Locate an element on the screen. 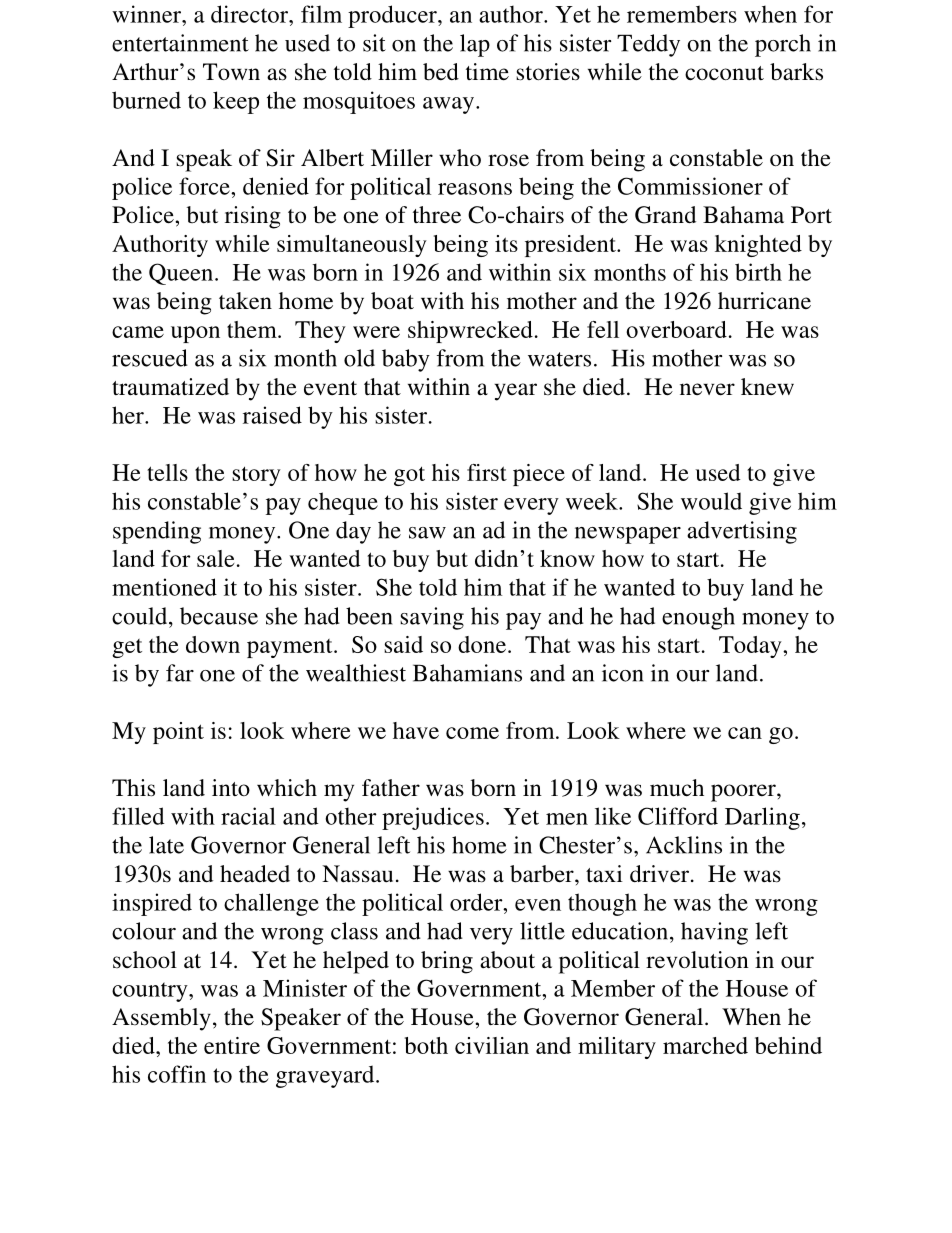 This screenshot has width=952, height=1233. entire is located at coordinates (232, 1045).
